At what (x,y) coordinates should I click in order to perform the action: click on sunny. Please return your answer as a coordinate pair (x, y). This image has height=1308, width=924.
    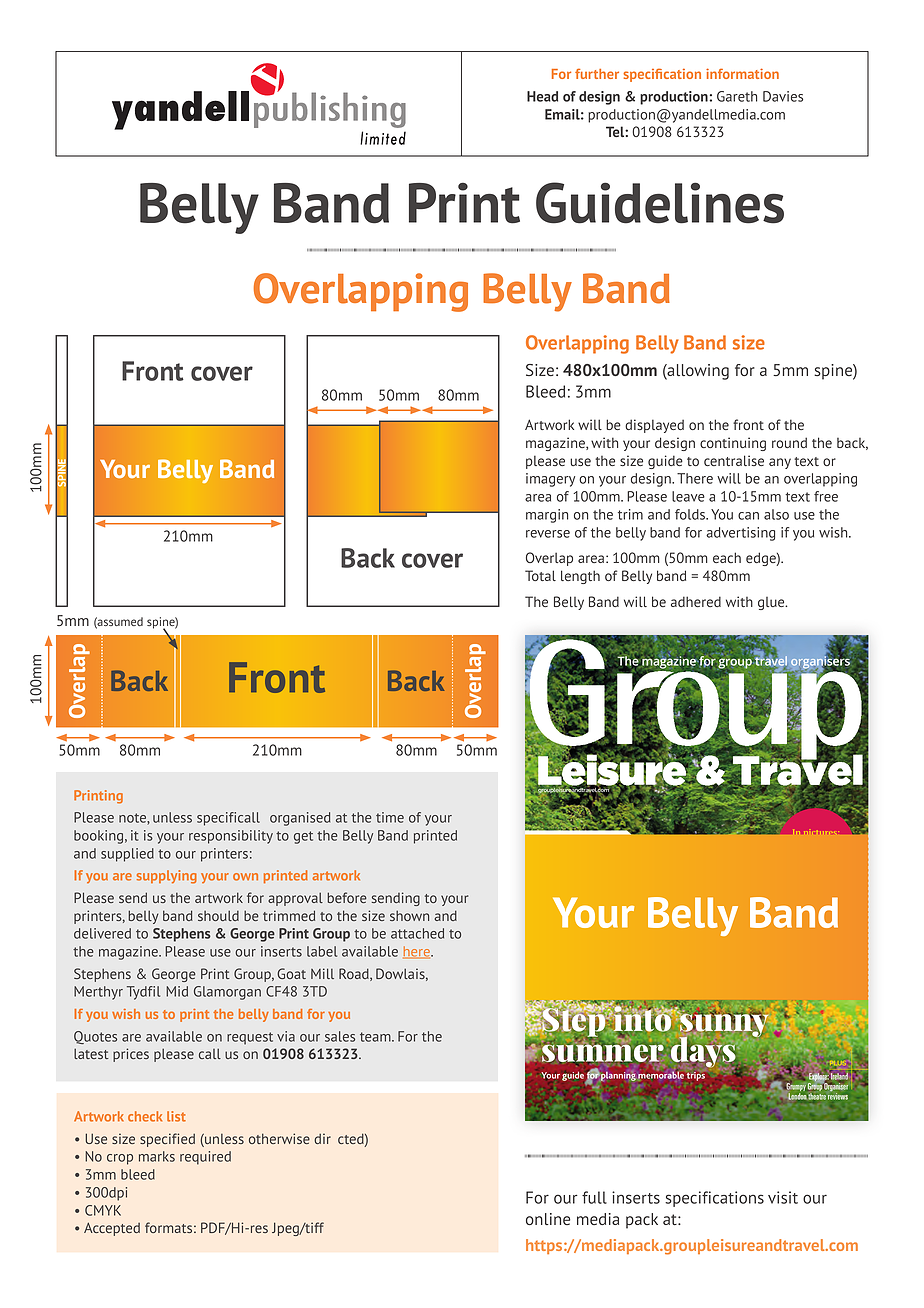
    Looking at the image, I should click on (723, 1026).
